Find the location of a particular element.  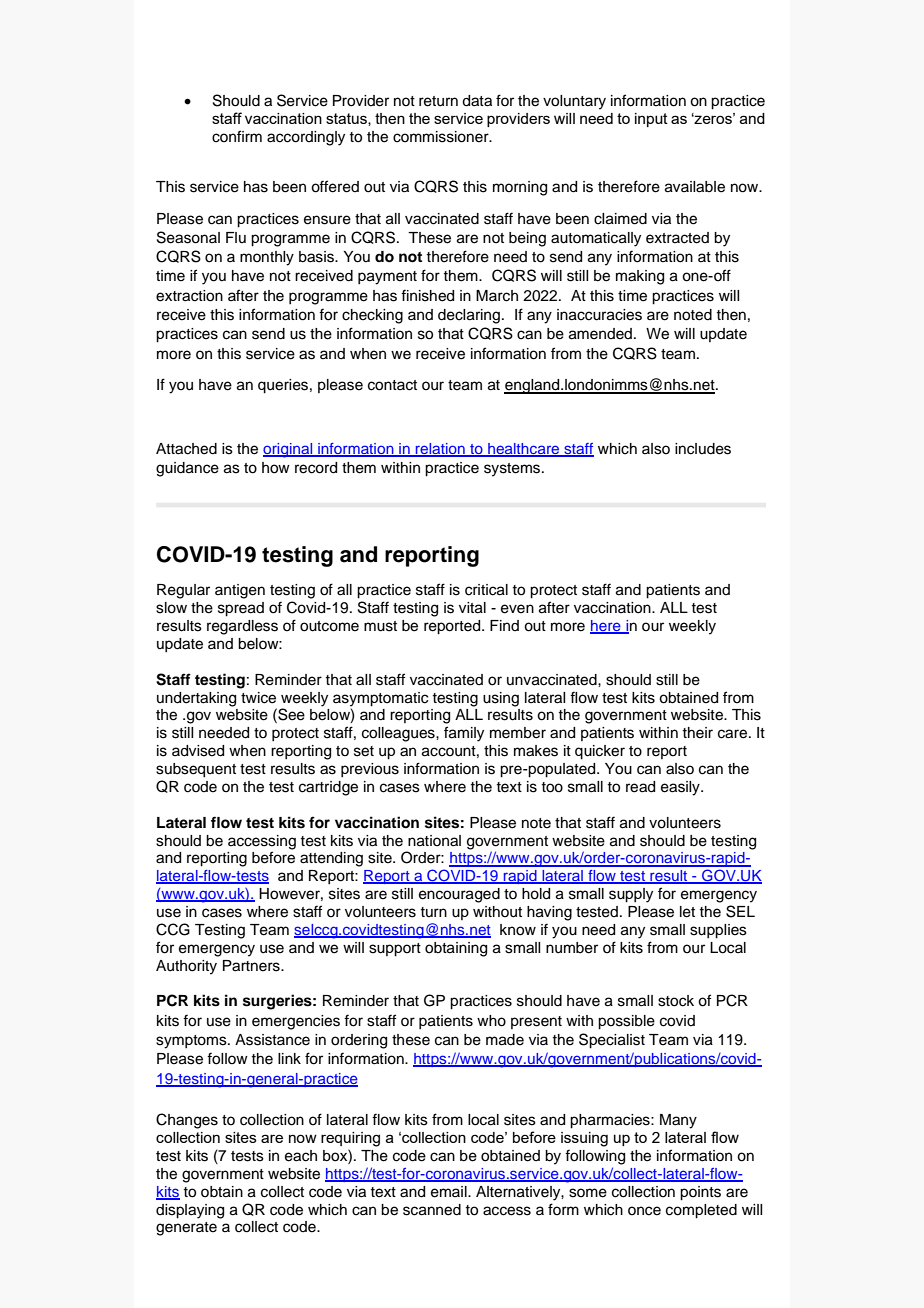

input is located at coordinates (651, 120).
